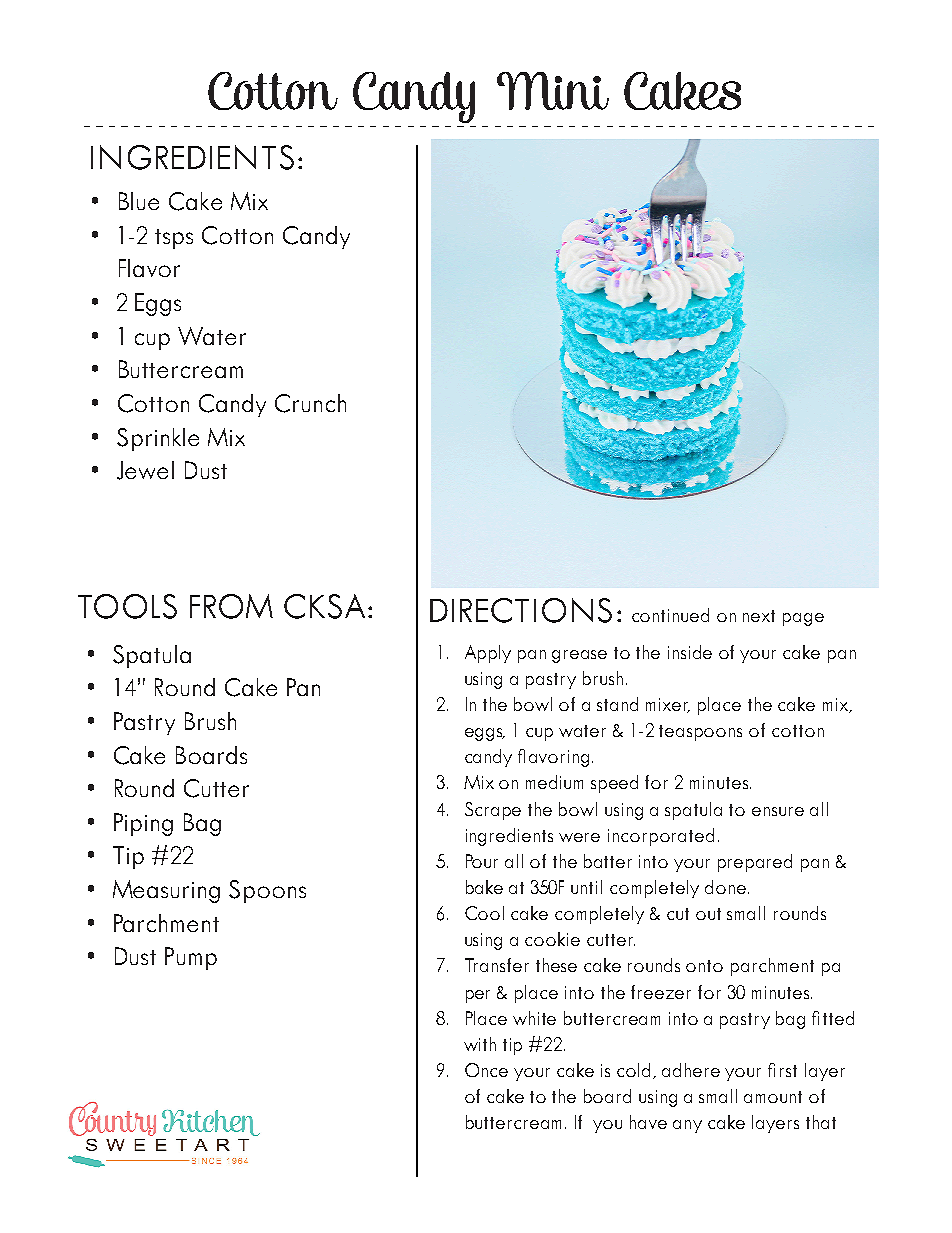 This page has width=952, height=1233. What do you see at coordinates (553, 91) in the page?
I see `Mini` at bounding box center [553, 91].
